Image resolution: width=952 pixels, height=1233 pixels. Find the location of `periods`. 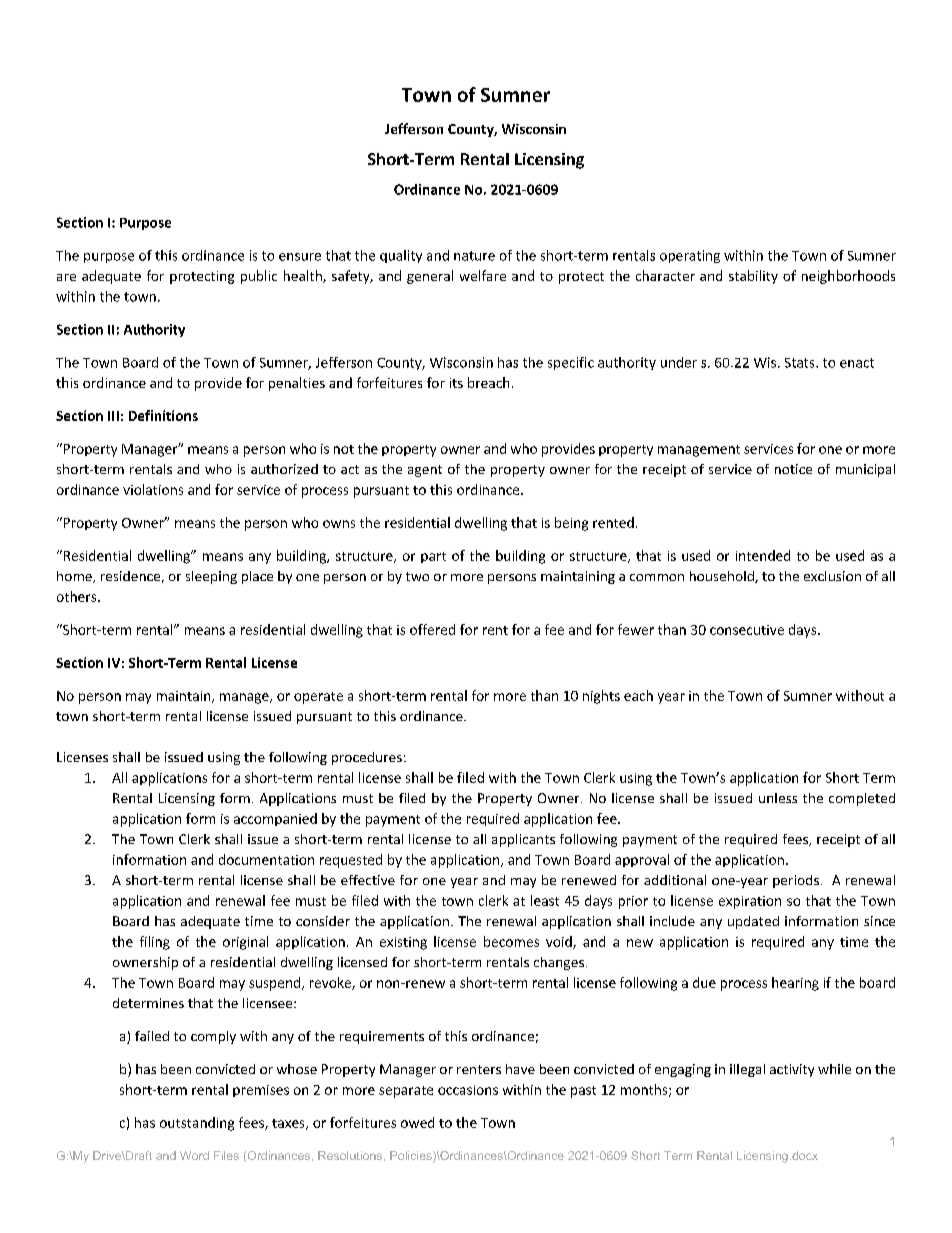

periods is located at coordinates (796, 881).
